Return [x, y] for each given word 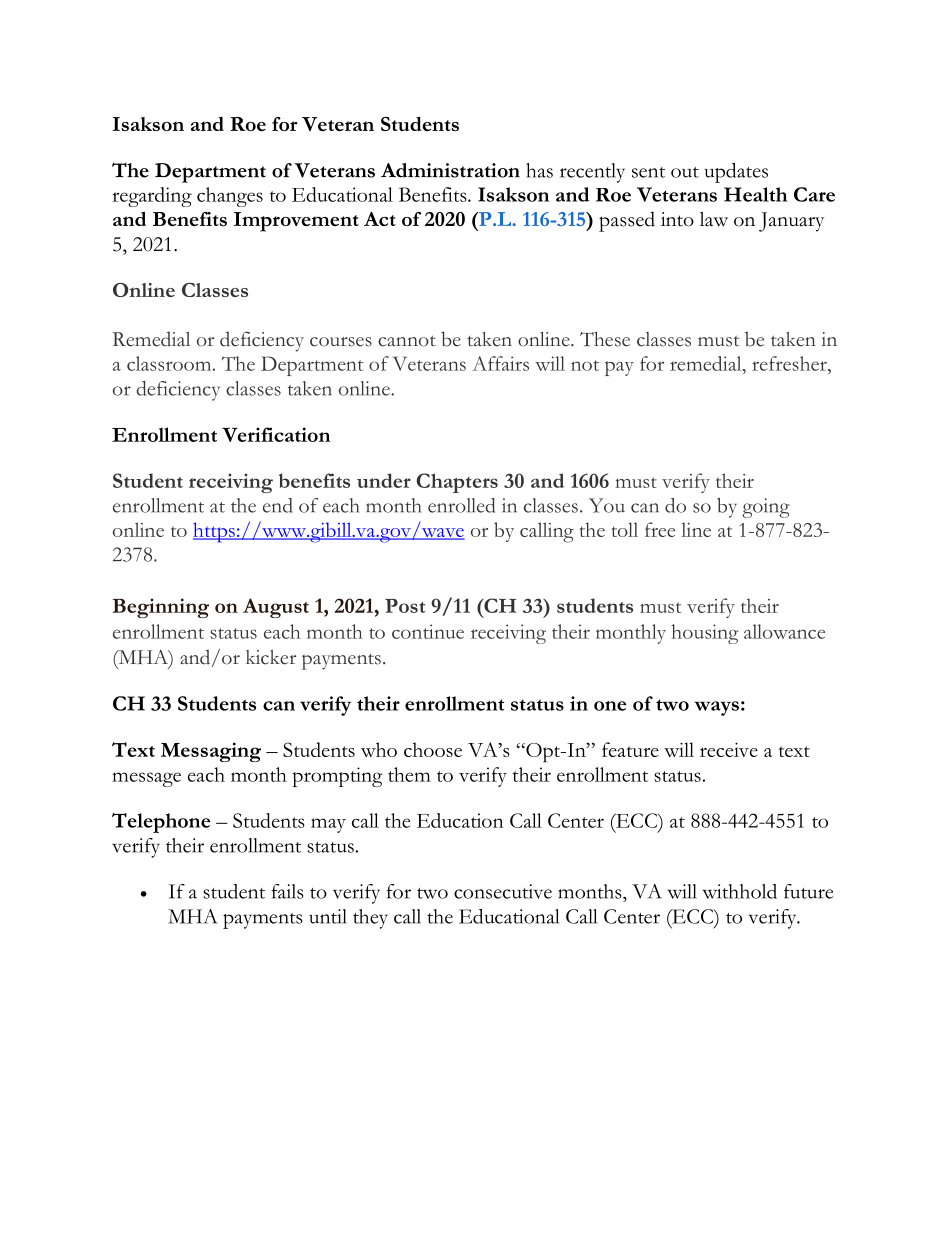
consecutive [503, 891]
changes [230, 197]
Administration [450, 170]
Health [755, 194]
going [766, 508]
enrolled [461, 505]
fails [288, 891]
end [277, 505]
